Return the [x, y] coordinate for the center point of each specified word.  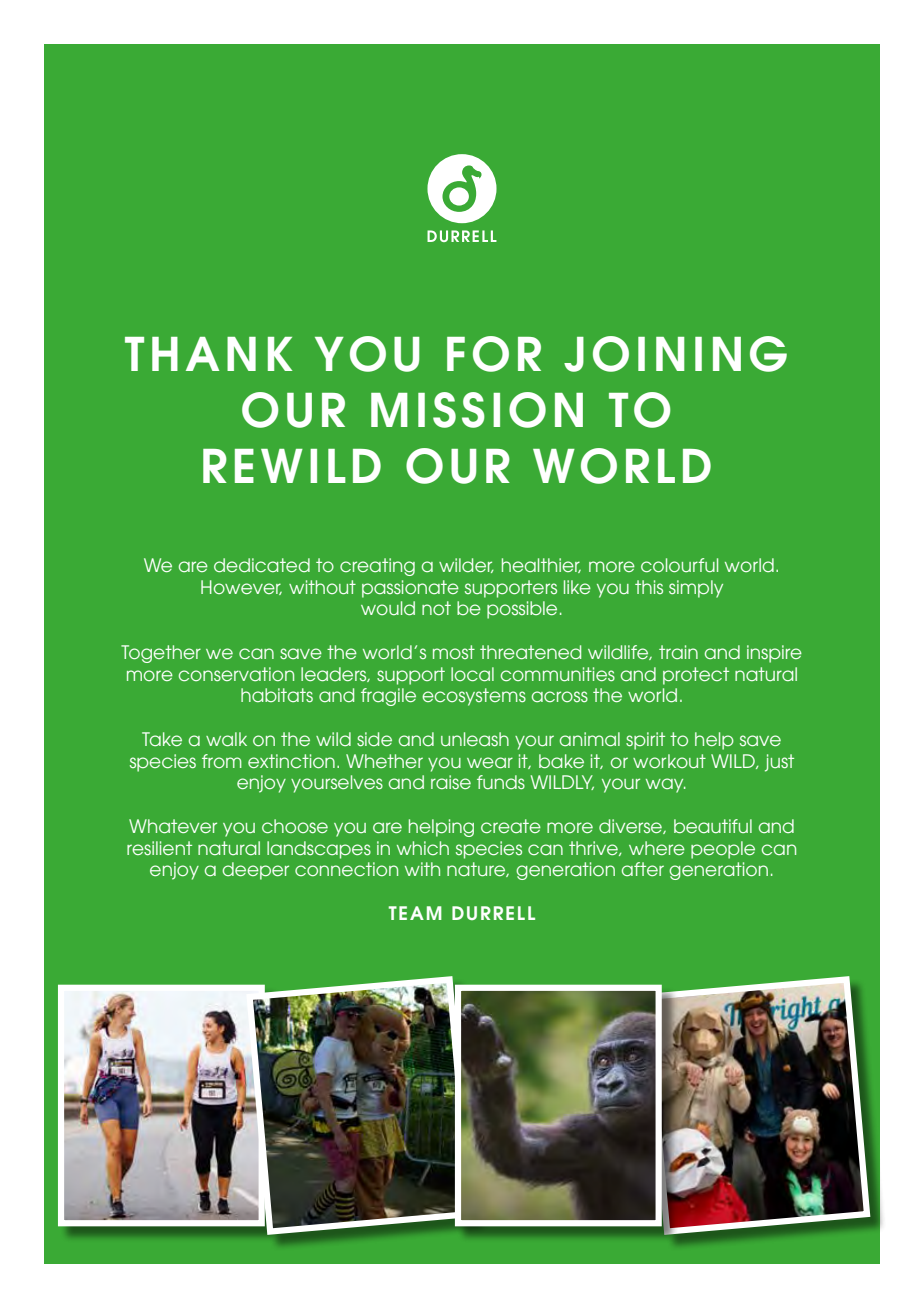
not [436, 608]
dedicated [262, 565]
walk [226, 739]
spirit [645, 741]
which [423, 848]
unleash [475, 739]
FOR [494, 354]
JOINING [675, 354]
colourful [679, 565]
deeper [255, 871]
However [241, 587]
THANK [208, 354]
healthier [541, 565]
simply [696, 589]
